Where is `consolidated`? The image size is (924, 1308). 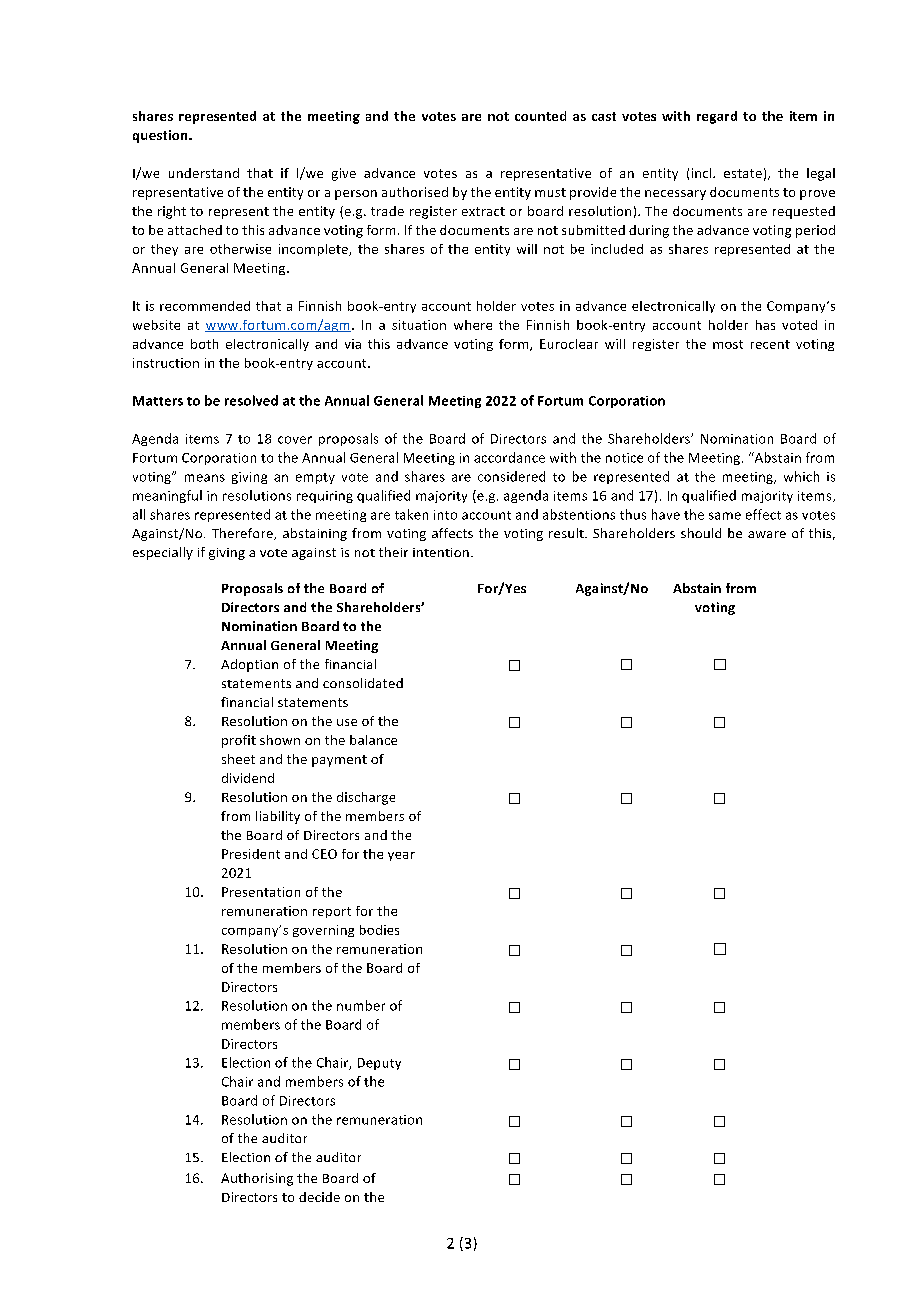
consolidated is located at coordinates (363, 683).
